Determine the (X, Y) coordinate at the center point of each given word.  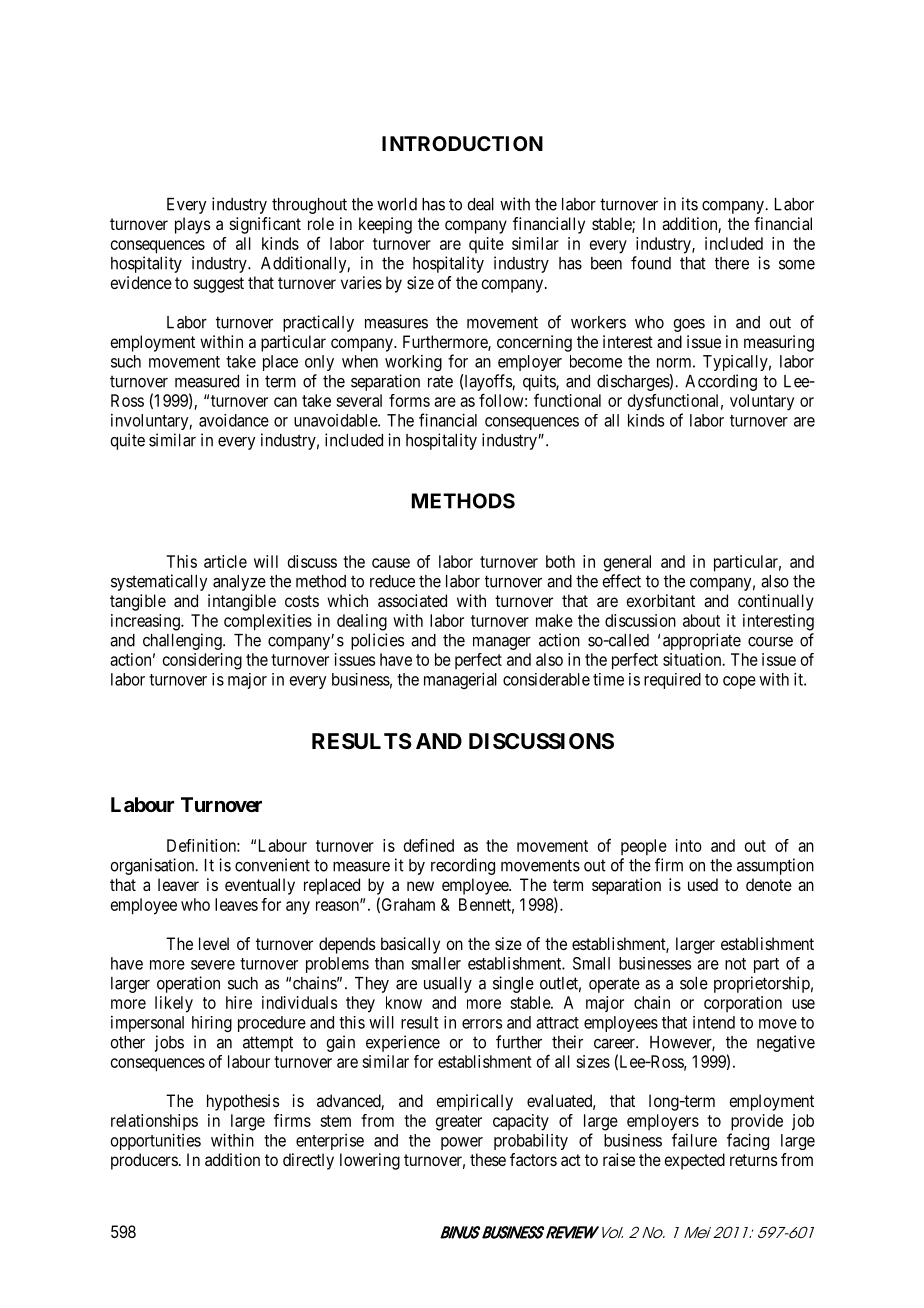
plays (192, 225)
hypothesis (243, 1102)
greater (459, 1123)
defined (429, 845)
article (225, 561)
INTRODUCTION (462, 143)
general (627, 563)
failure (694, 1140)
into (689, 845)
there (732, 263)
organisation (153, 866)
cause (391, 563)
